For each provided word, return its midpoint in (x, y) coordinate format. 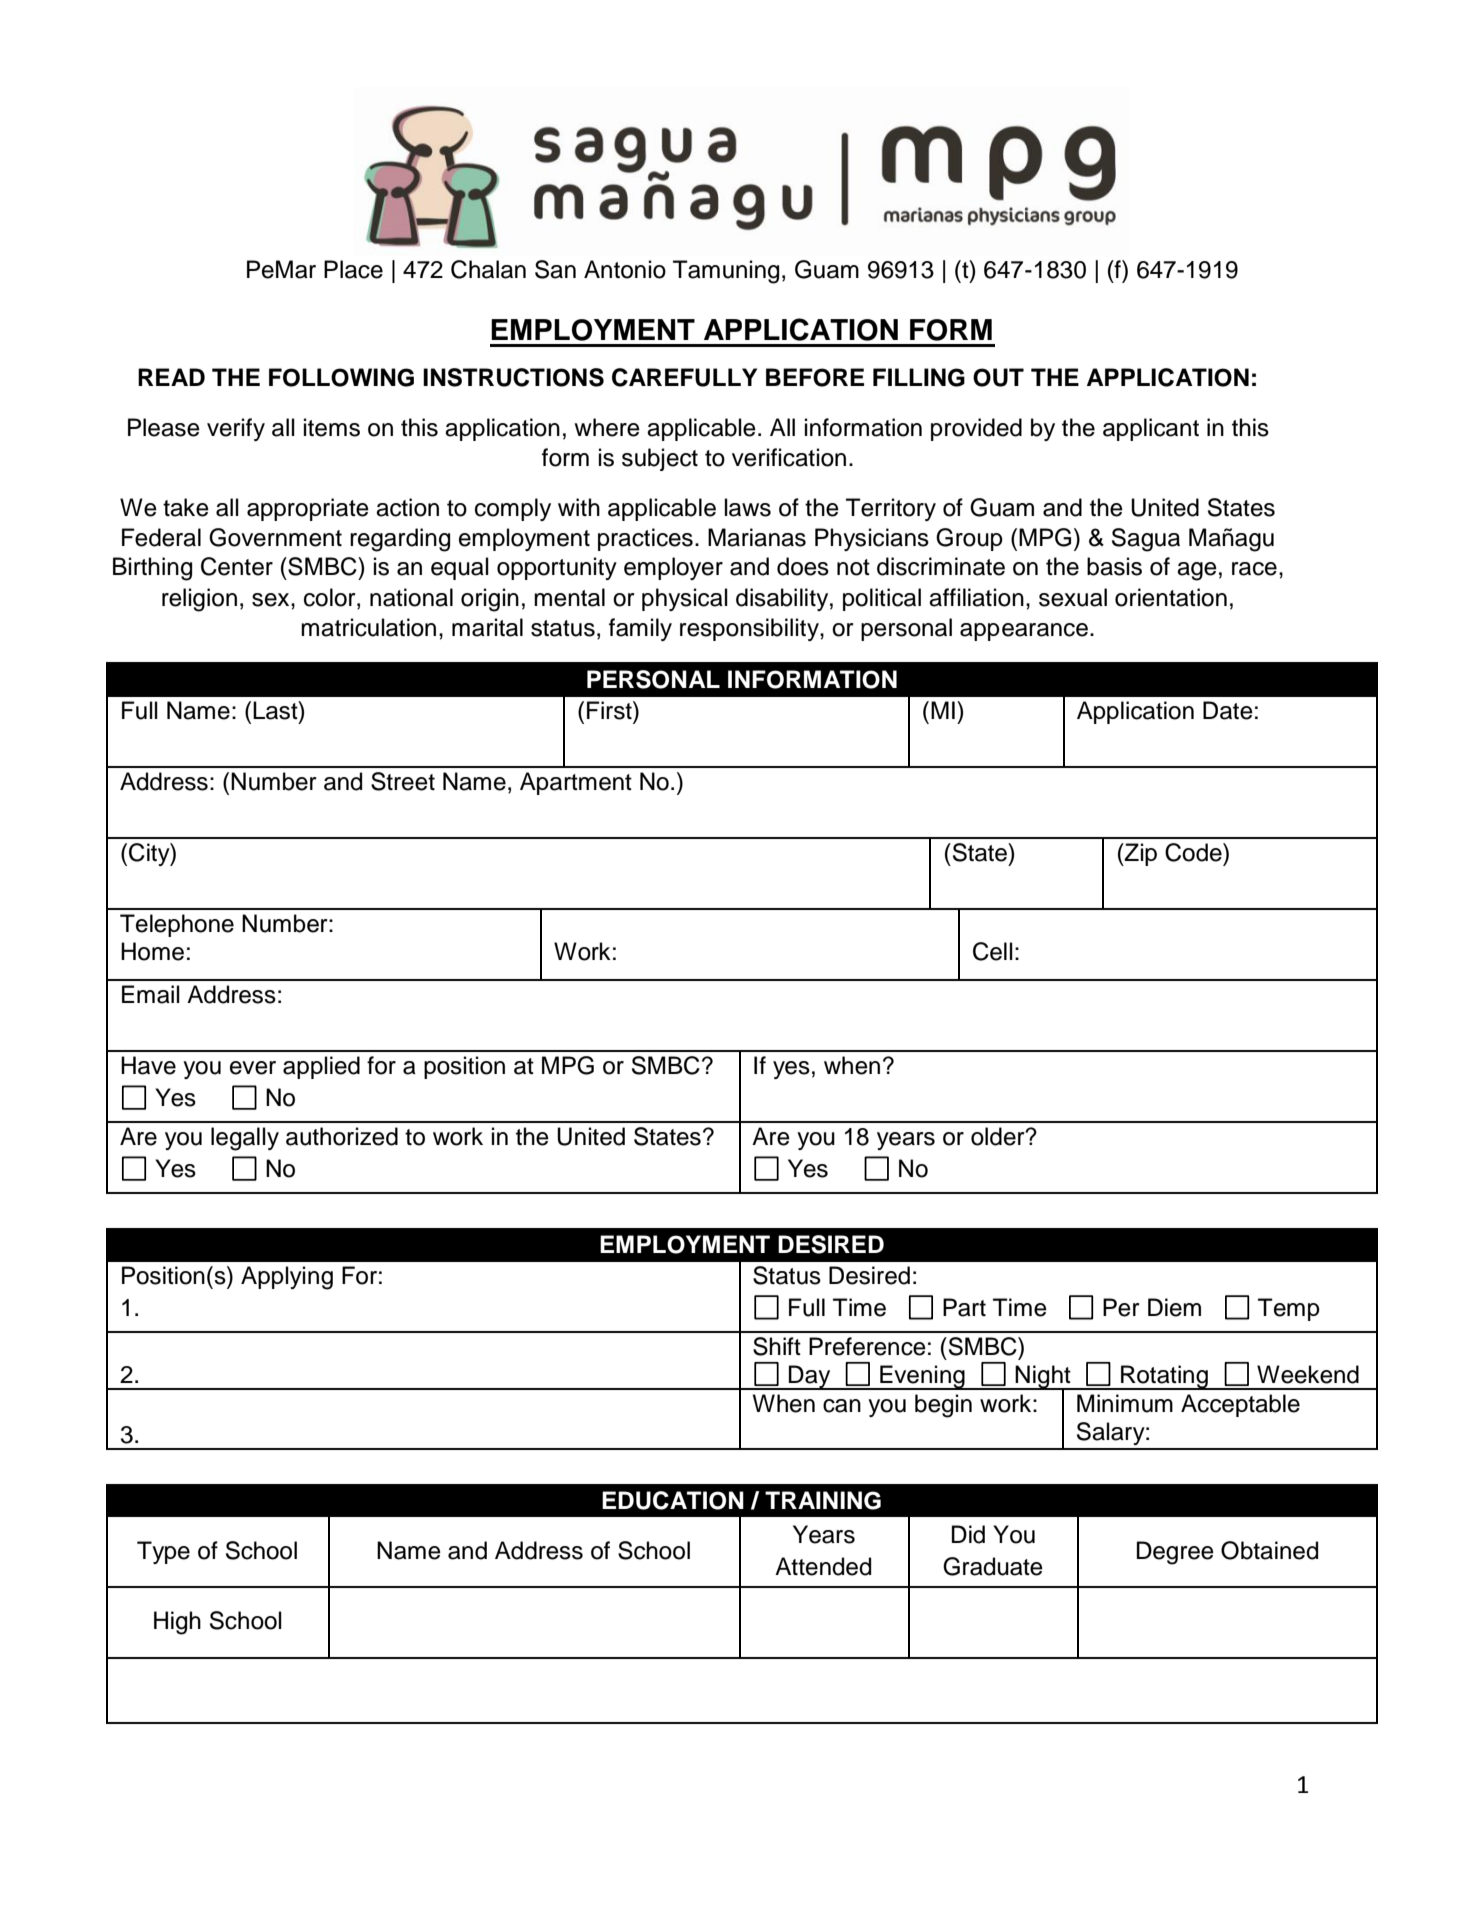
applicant (1151, 429)
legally (245, 1139)
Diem (1174, 1307)
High (177, 1623)
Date (1228, 710)
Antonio (625, 269)
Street (403, 781)
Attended (823, 1566)
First (610, 710)
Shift (777, 1346)
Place (353, 269)
